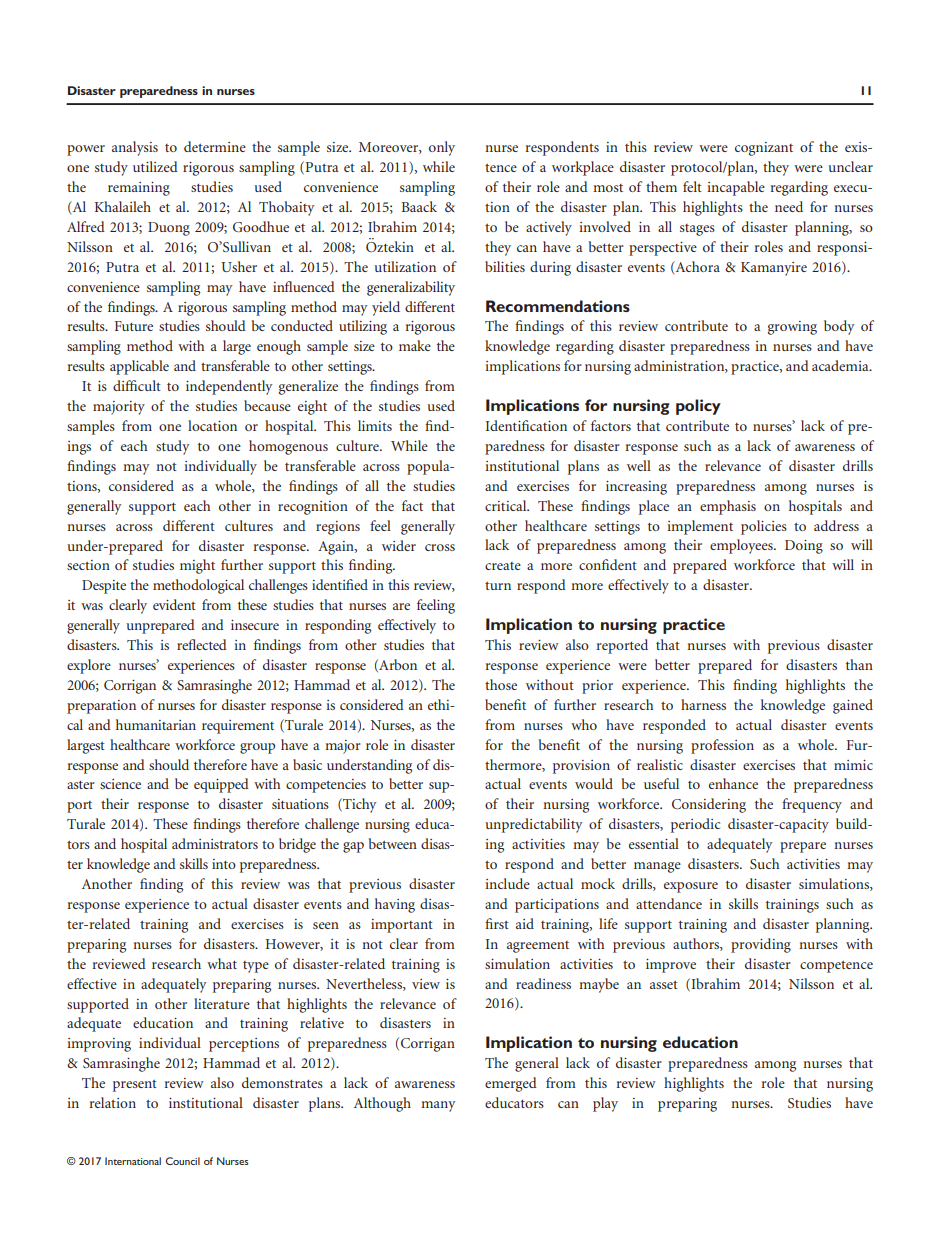 The height and width of the document is (1251, 952). I want to click on frequency, so click(812, 805).
